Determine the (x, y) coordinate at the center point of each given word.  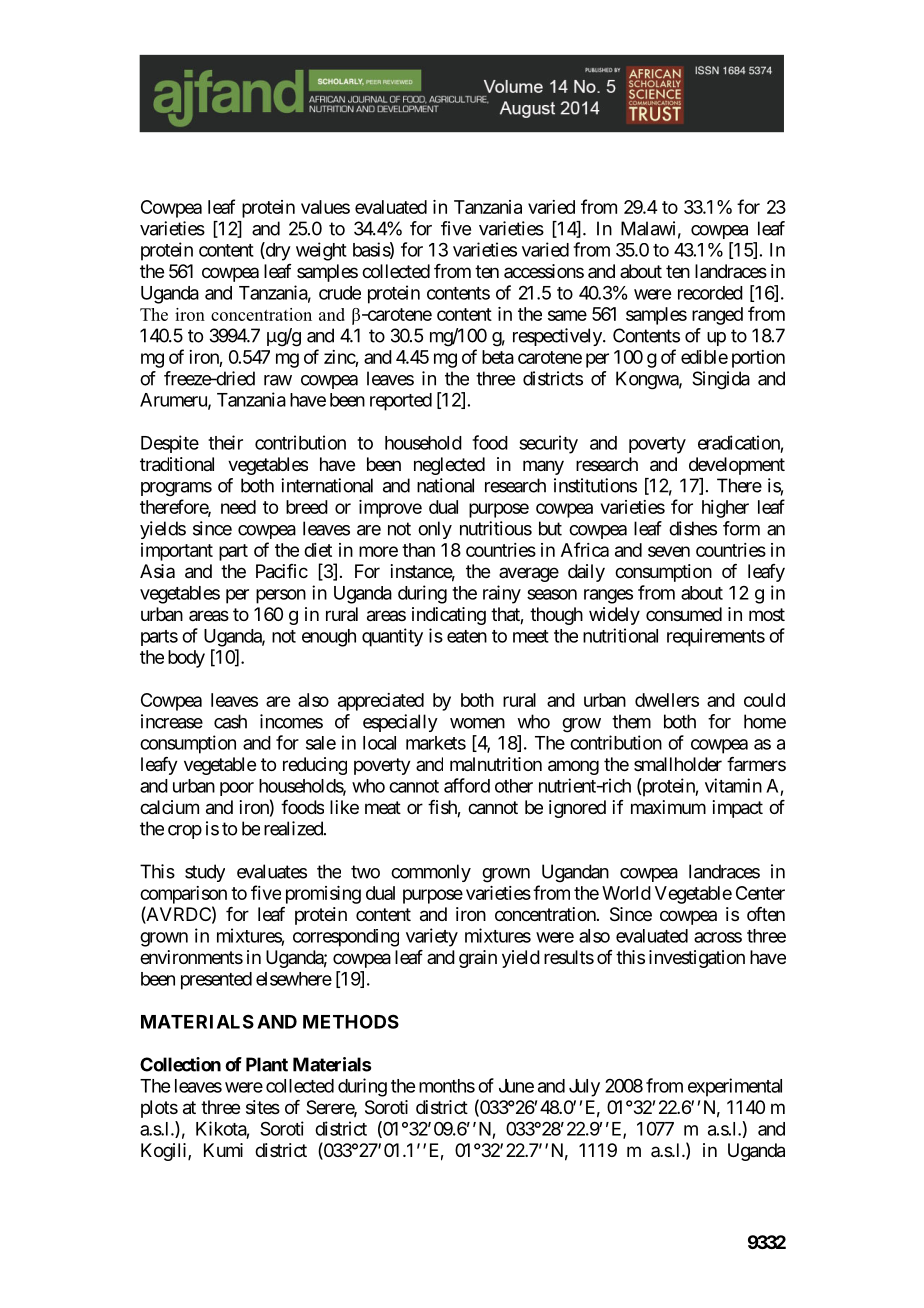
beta (498, 357)
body (186, 659)
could (764, 700)
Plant (267, 1064)
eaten (467, 636)
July (584, 1088)
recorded (710, 293)
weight (321, 251)
